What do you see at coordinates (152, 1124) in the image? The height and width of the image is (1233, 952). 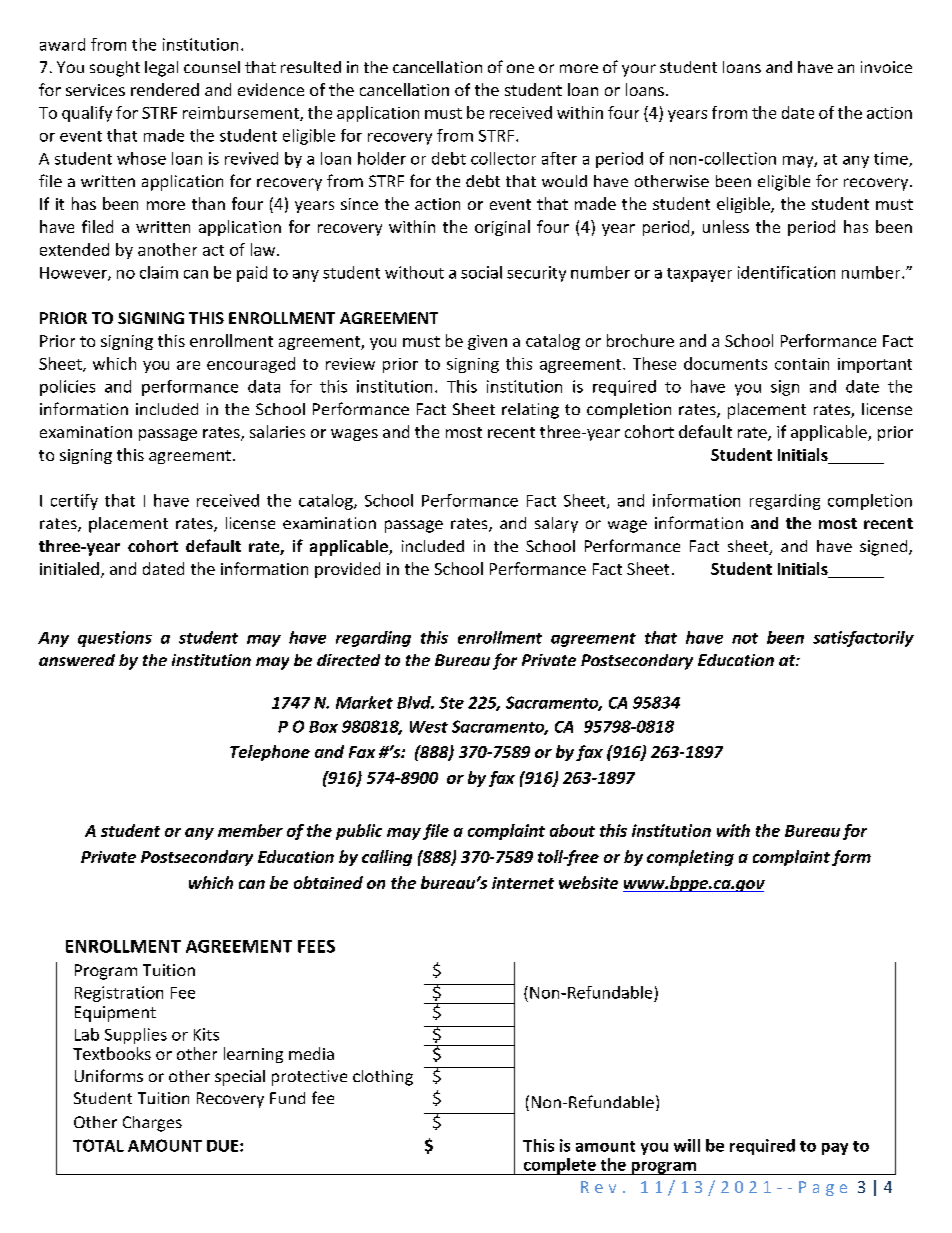 I see `Charges` at bounding box center [152, 1124].
